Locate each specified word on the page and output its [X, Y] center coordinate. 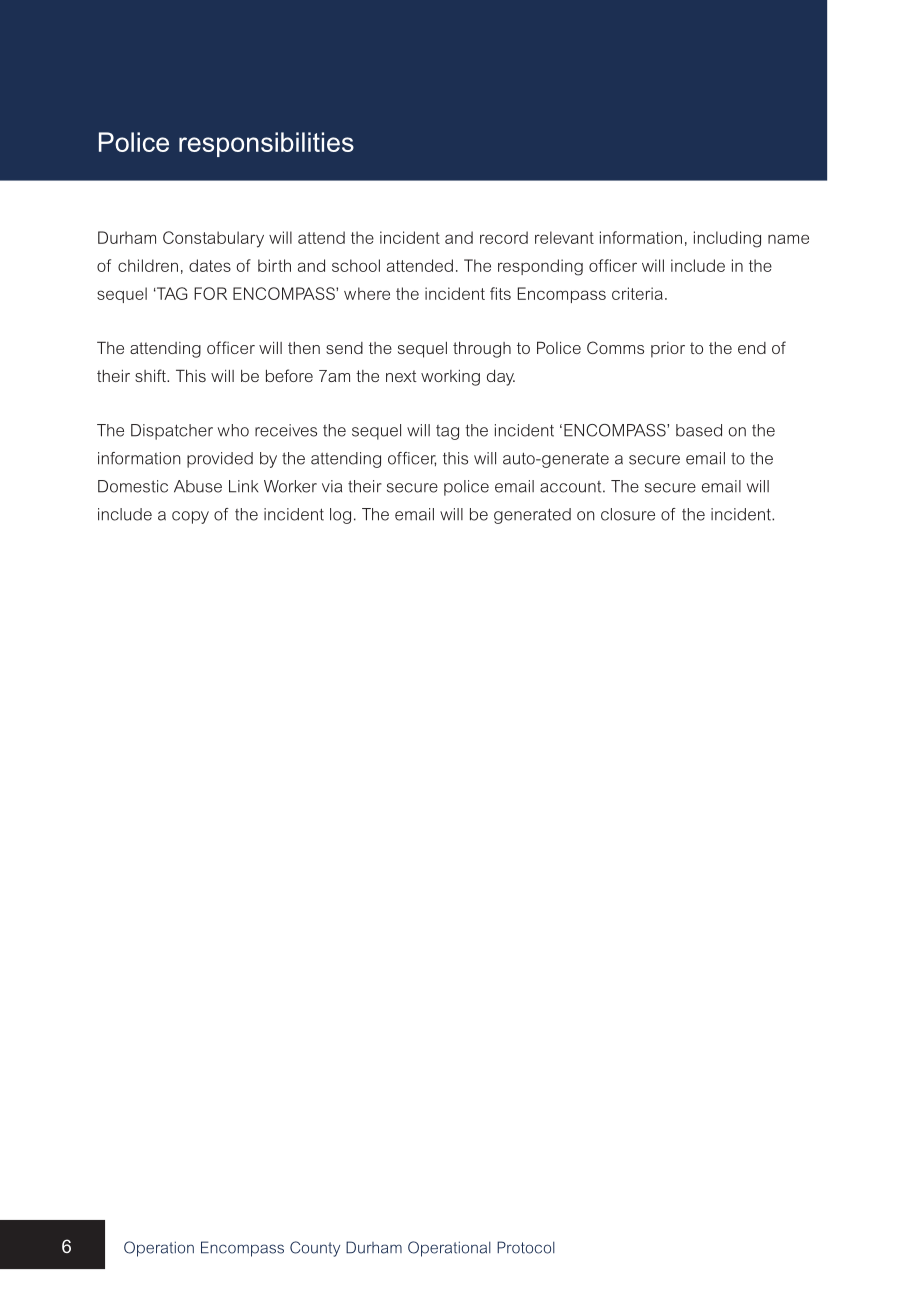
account [572, 487]
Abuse [198, 486]
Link [243, 486]
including [727, 239]
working [450, 378]
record [504, 237]
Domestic [133, 486]
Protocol [526, 1247]
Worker [290, 486]
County [315, 1249]
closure [628, 514]
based [699, 430]
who [233, 430]
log [340, 516]
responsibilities [266, 144]
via [332, 486]
